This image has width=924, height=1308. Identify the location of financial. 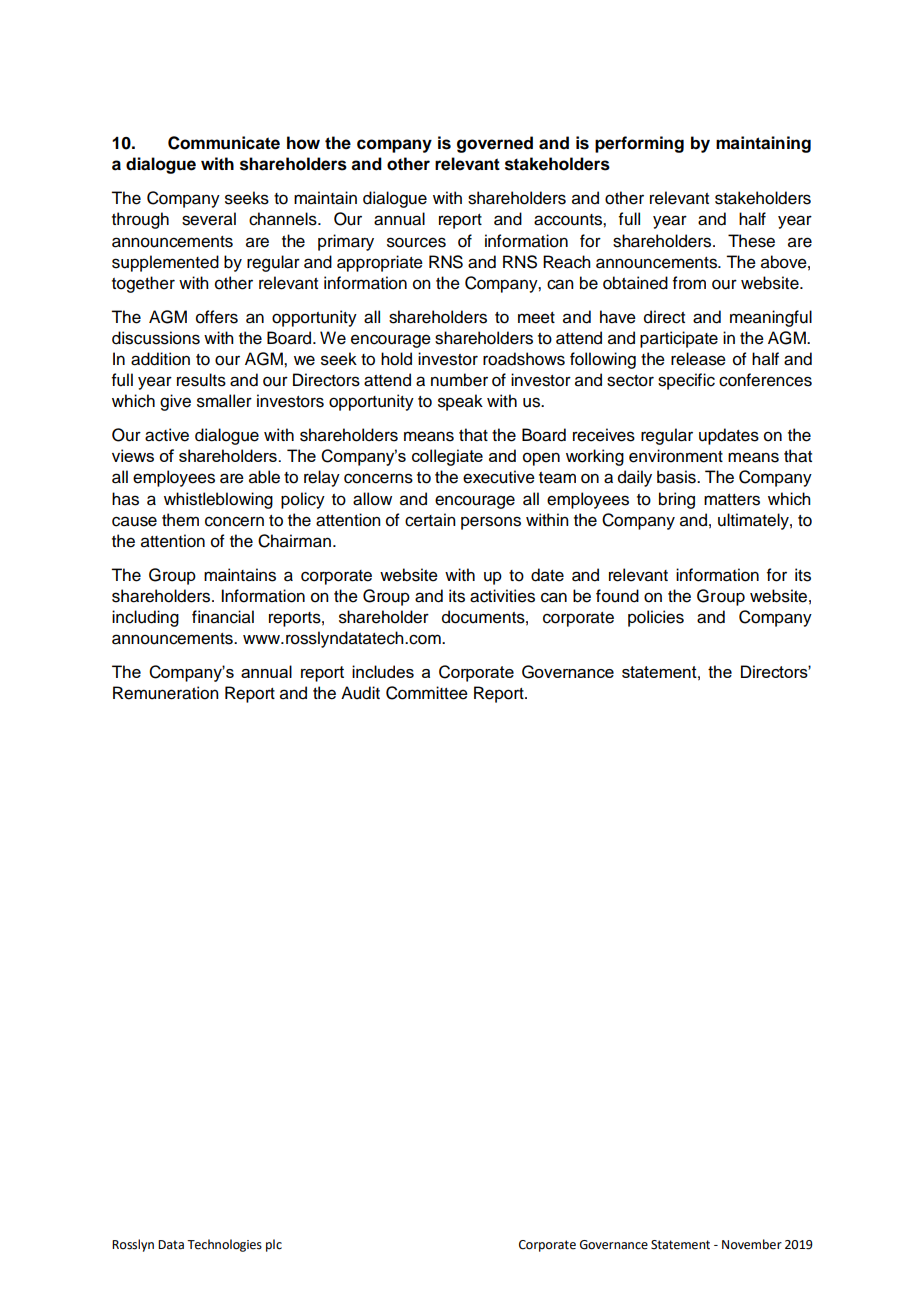
(223, 617).
